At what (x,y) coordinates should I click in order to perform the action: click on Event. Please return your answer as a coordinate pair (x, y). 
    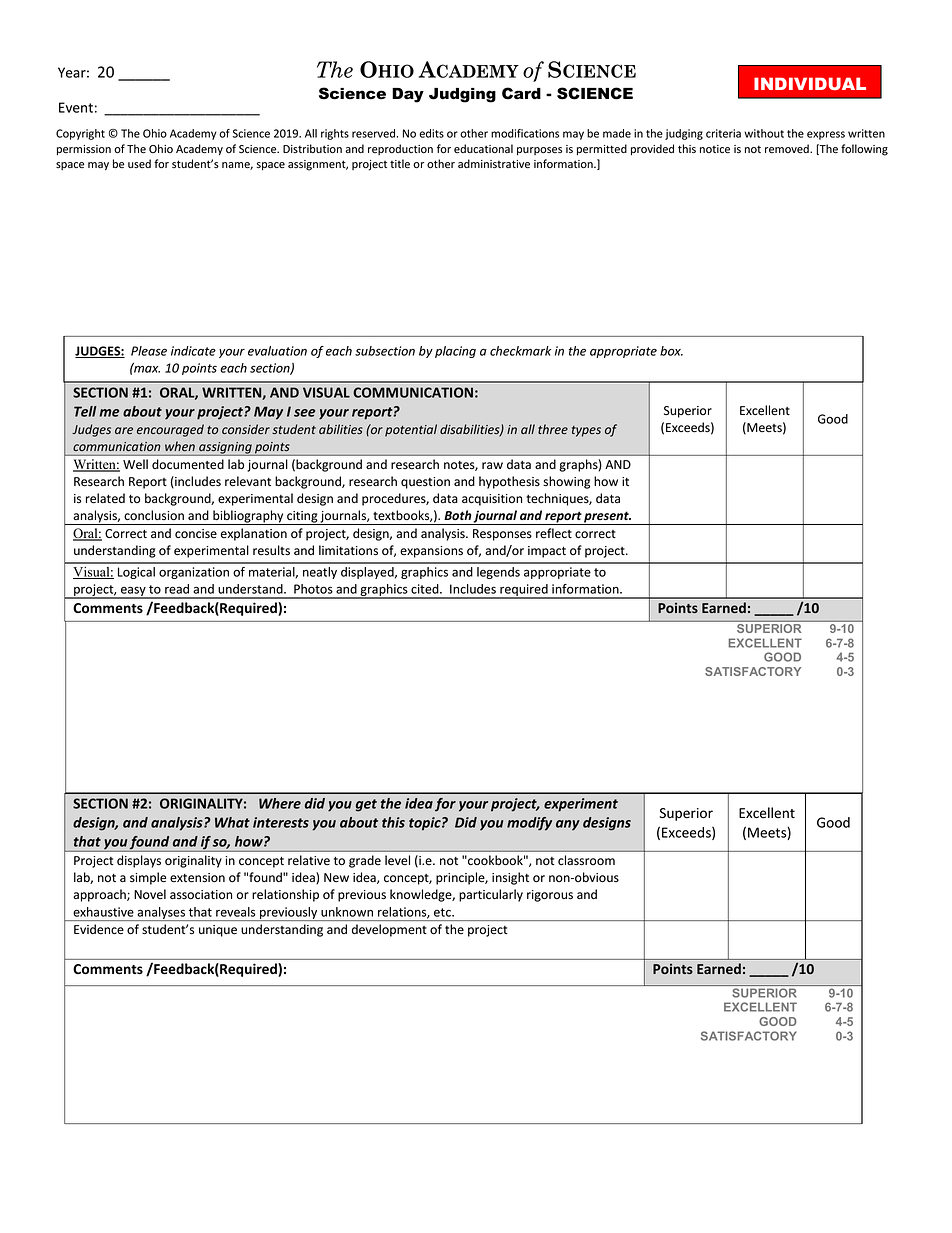
    Looking at the image, I should click on (76, 107).
